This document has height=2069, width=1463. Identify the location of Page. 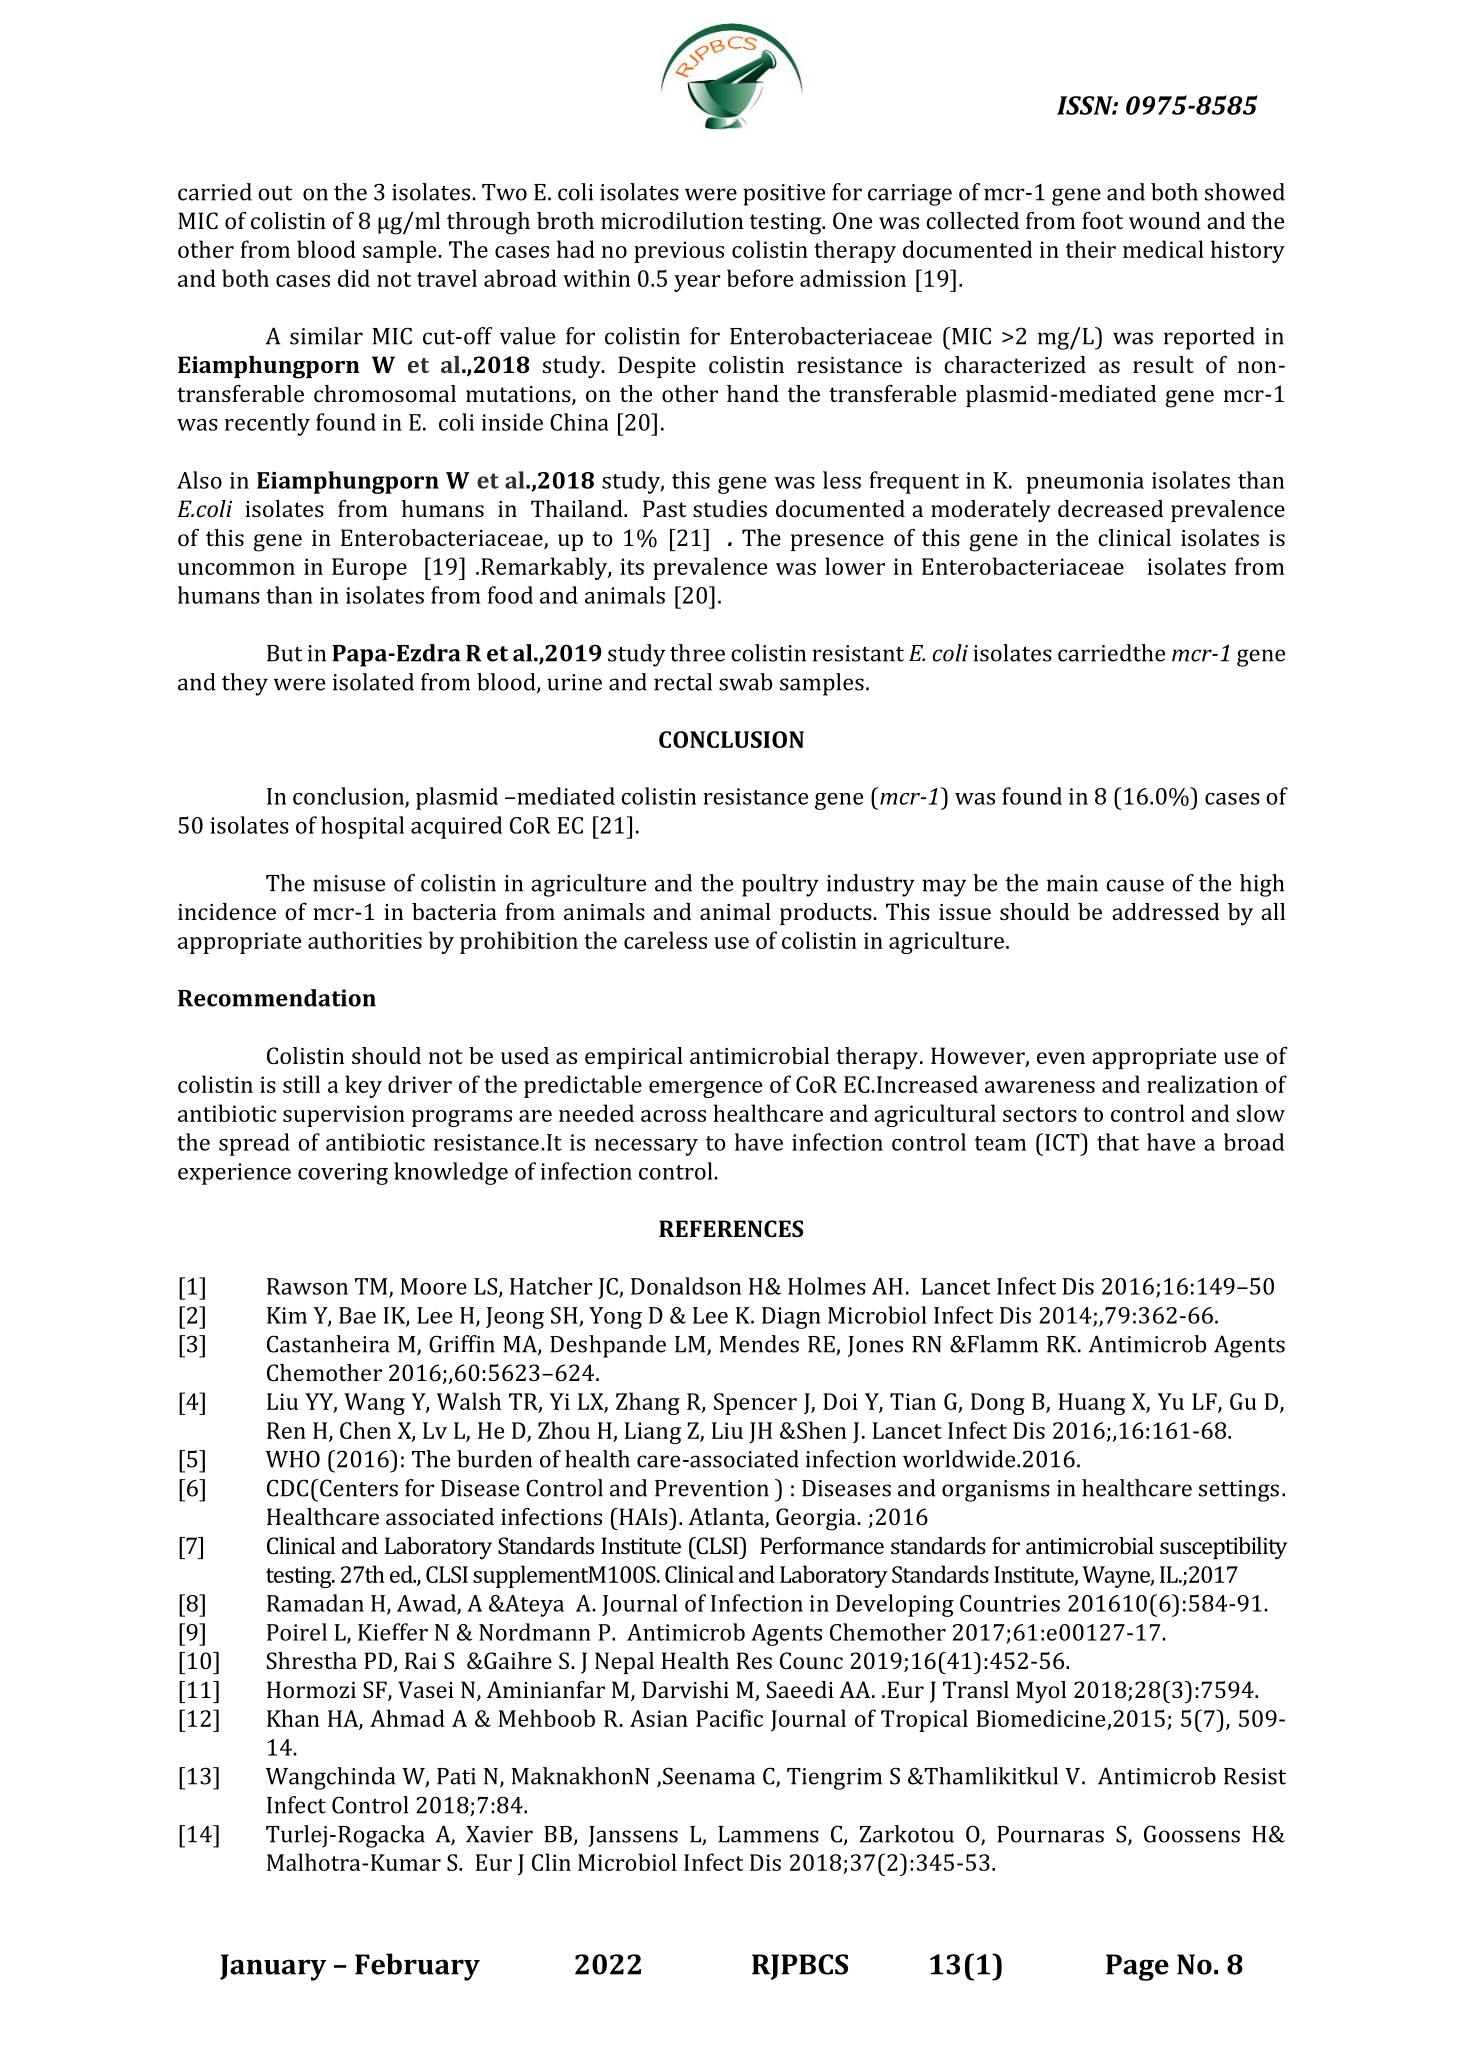
(1137, 1967).
